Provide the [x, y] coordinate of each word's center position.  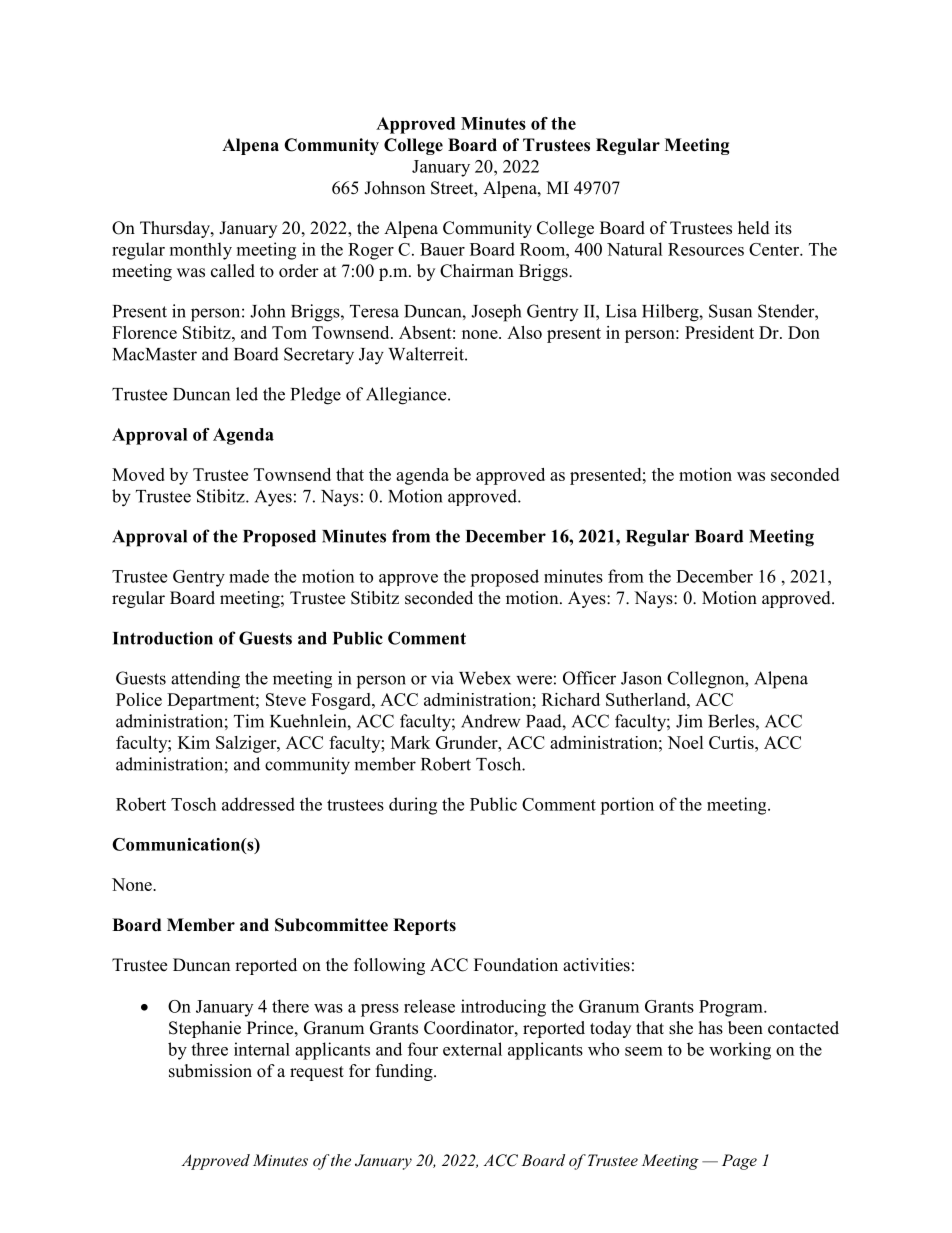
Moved [138, 474]
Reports [424, 926]
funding [405, 1072]
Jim [689, 721]
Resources [706, 249]
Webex [485, 678]
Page [739, 1162]
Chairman [477, 271]
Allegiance [407, 396]
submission [210, 1071]
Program [732, 1008]
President [719, 332]
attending [205, 680]
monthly [201, 251]
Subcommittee [331, 925]
